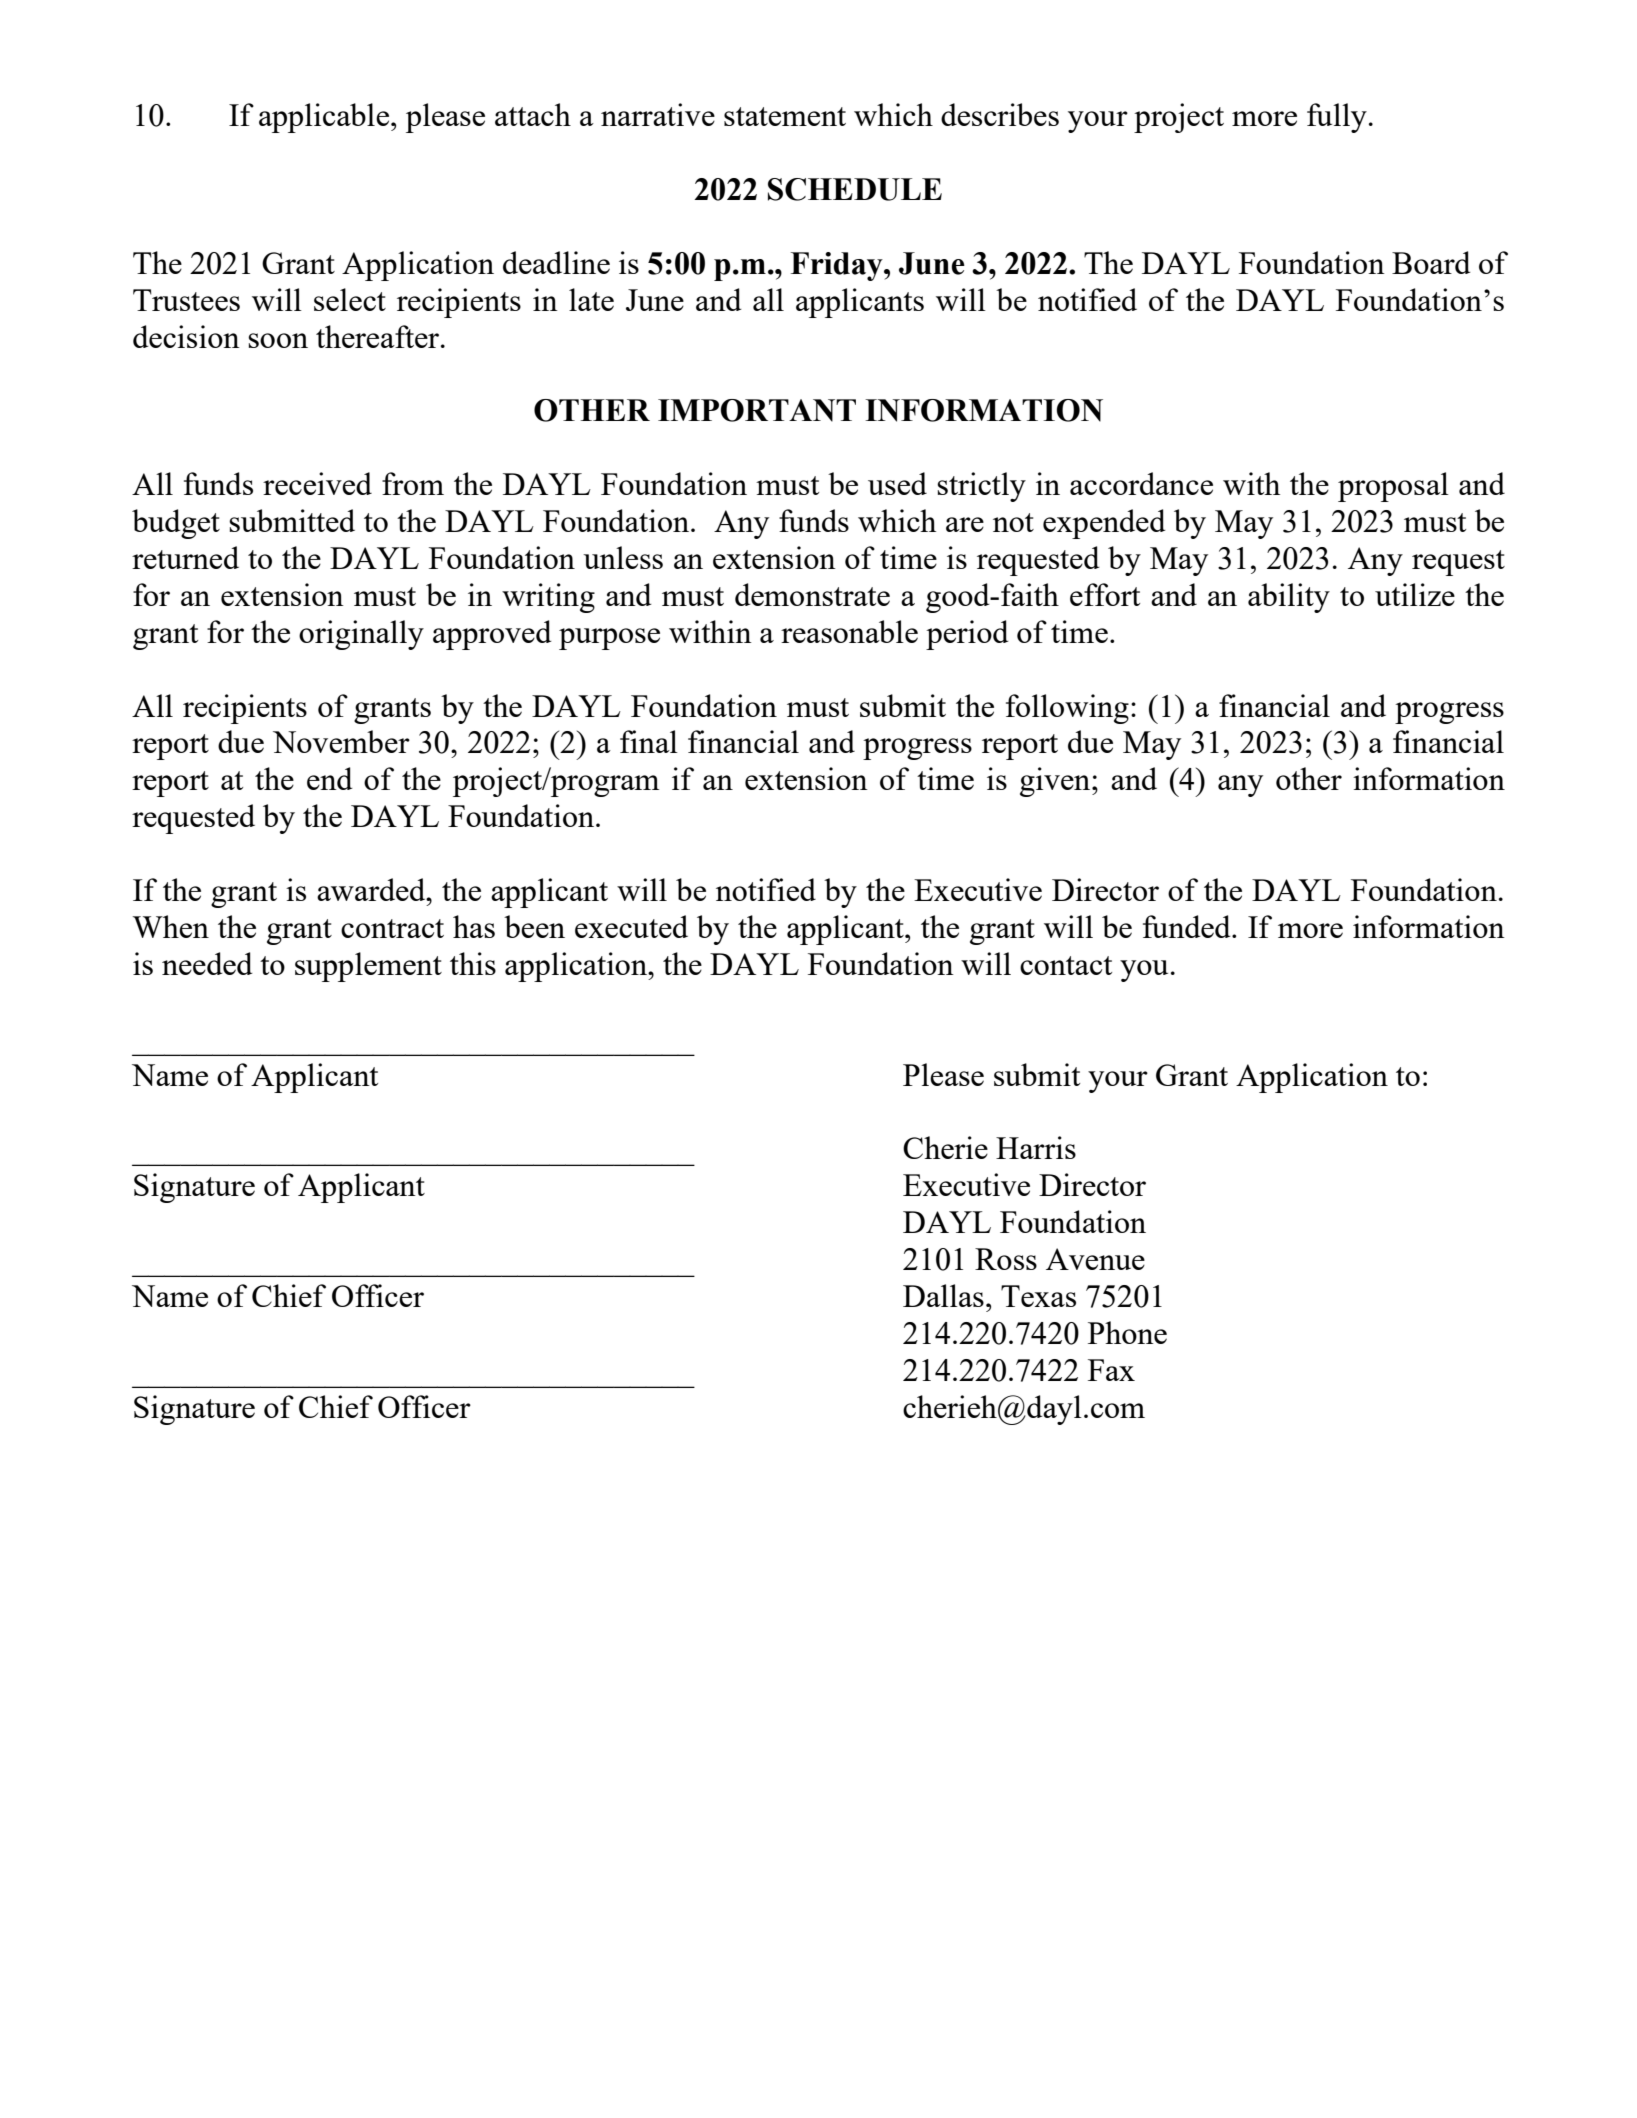  I want to click on applicable, so click(325, 118).
